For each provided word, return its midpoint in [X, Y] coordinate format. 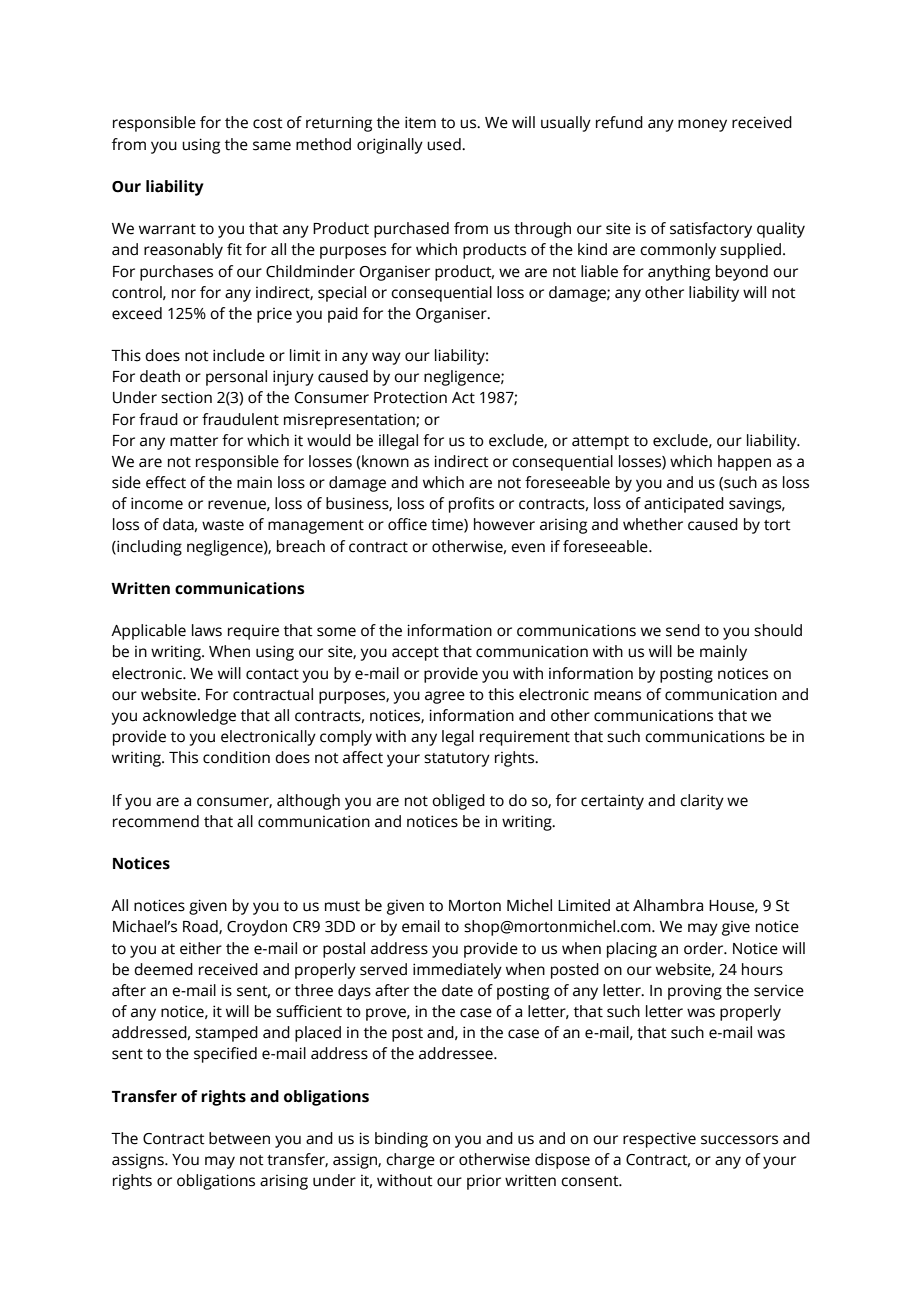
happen [744, 463]
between [239, 1138]
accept [415, 654]
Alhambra [668, 905]
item [420, 122]
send [683, 630]
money [702, 125]
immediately [457, 971]
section [186, 398]
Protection [410, 398]
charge [410, 1161]
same [272, 146]
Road [201, 927]
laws [207, 630]
